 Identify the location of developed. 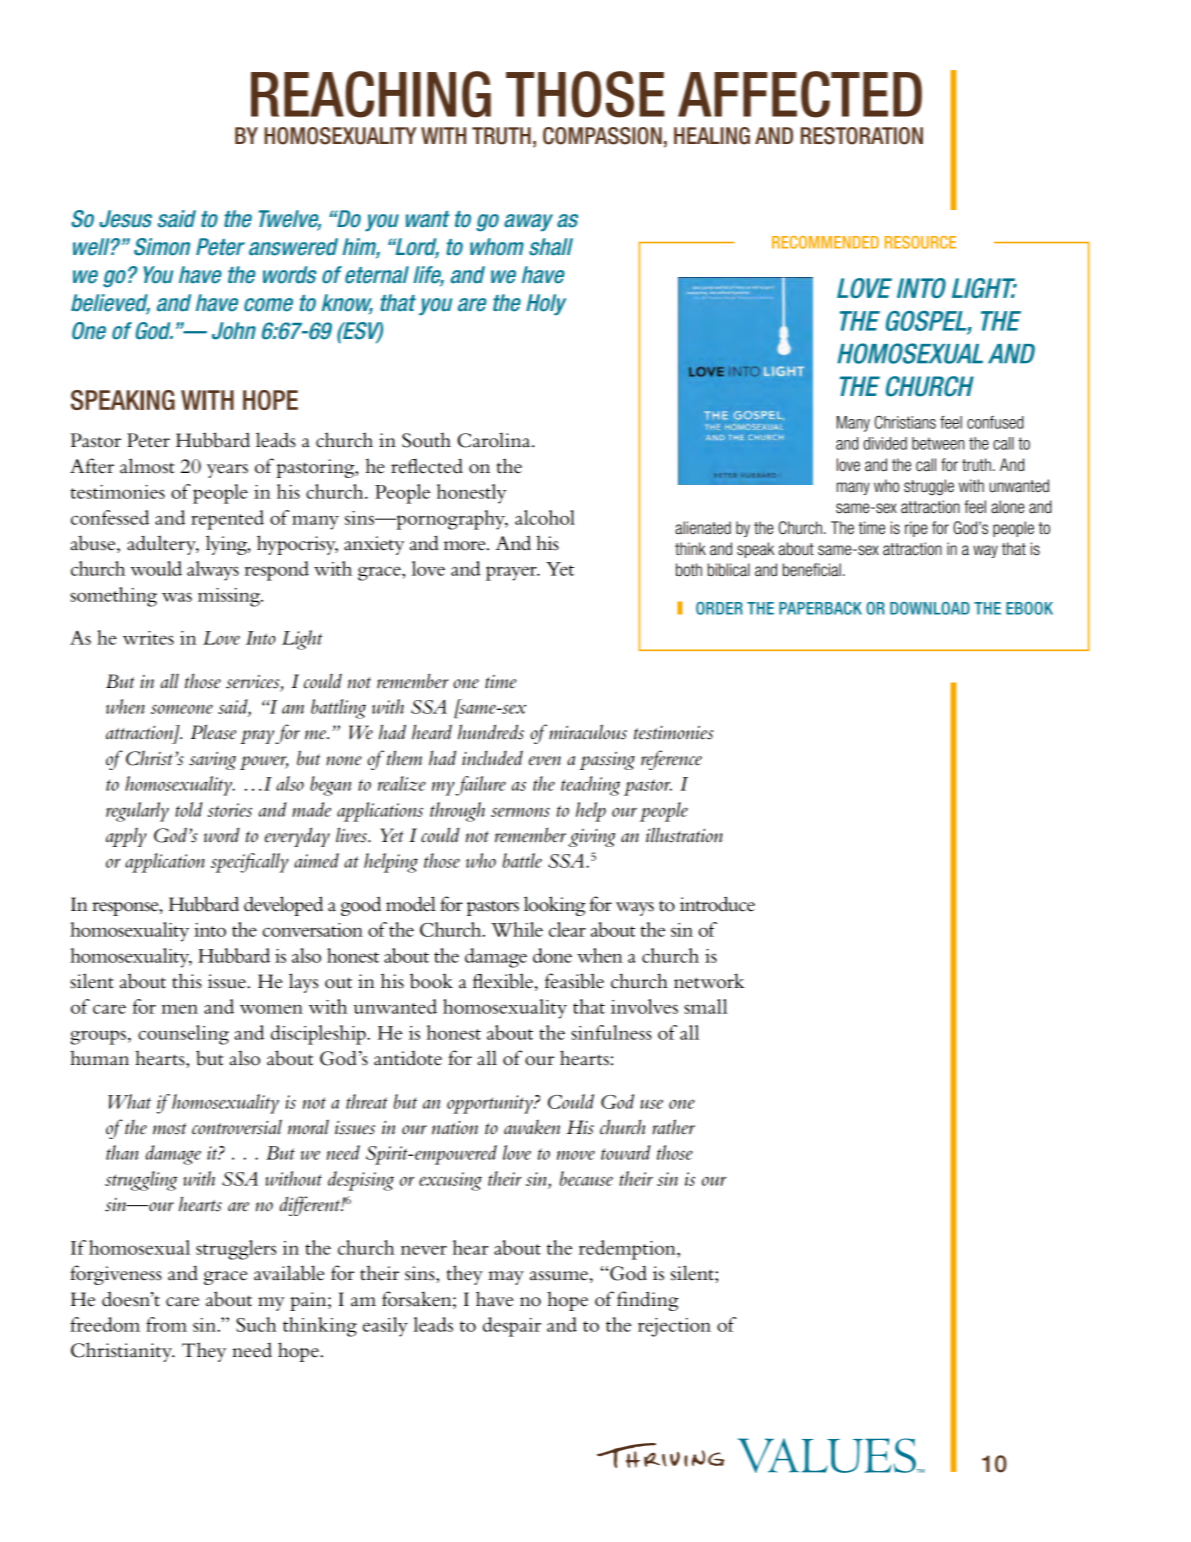
(283, 906).
